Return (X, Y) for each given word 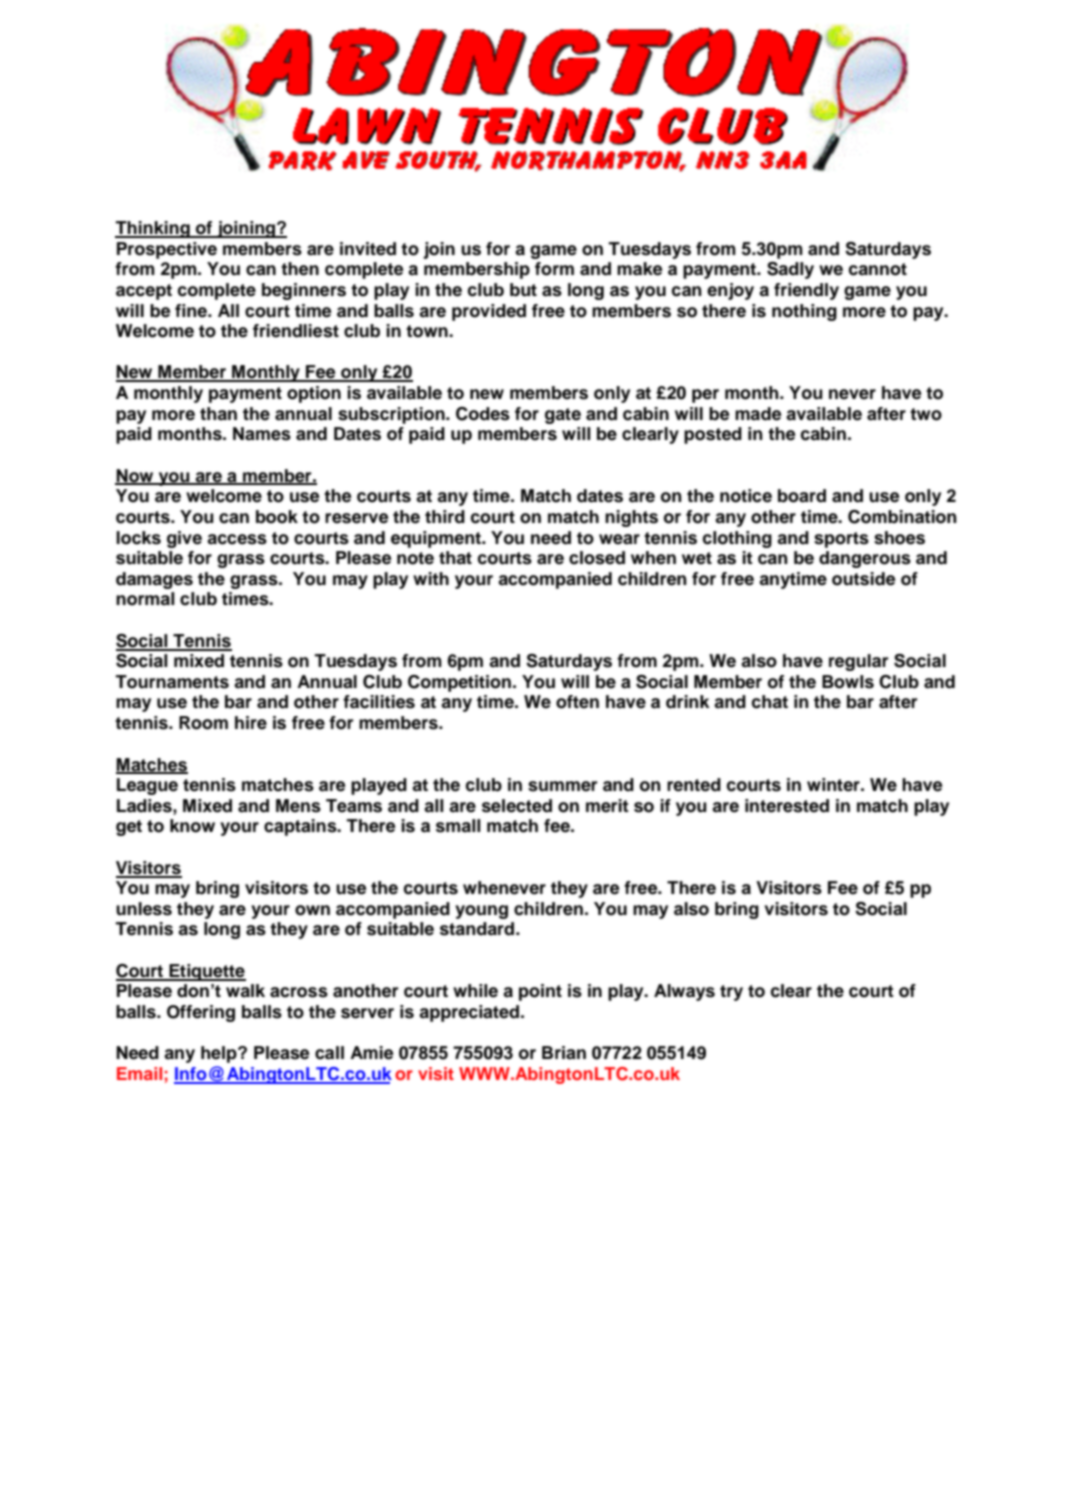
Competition (459, 683)
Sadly (790, 270)
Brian (564, 1053)
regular (859, 662)
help (220, 1054)
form (554, 269)
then (300, 269)
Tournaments (172, 682)
